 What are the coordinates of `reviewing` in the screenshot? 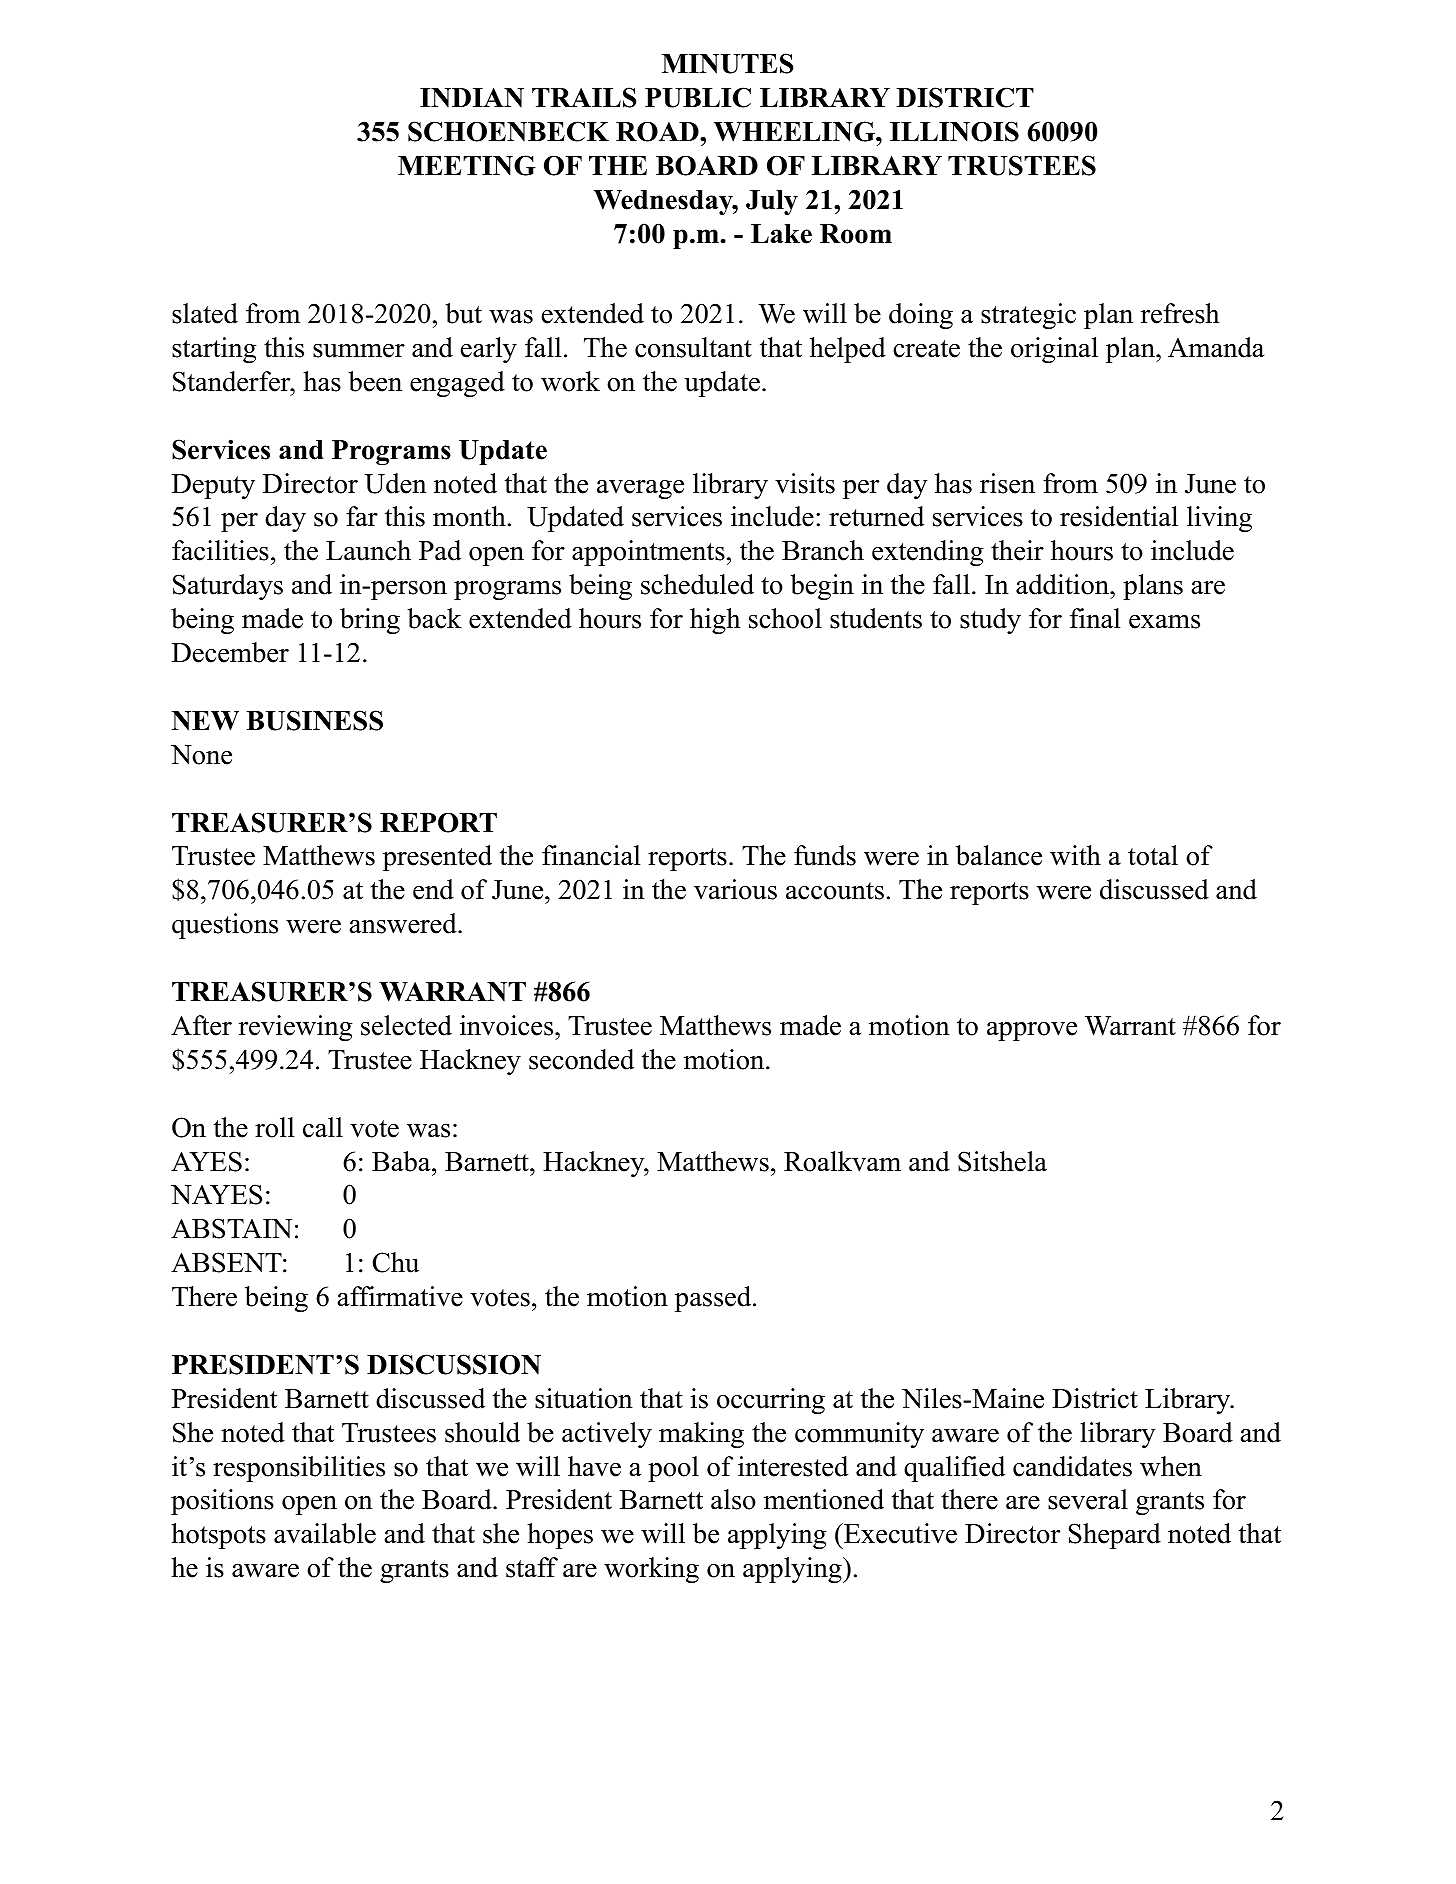 It's located at (296, 1028).
